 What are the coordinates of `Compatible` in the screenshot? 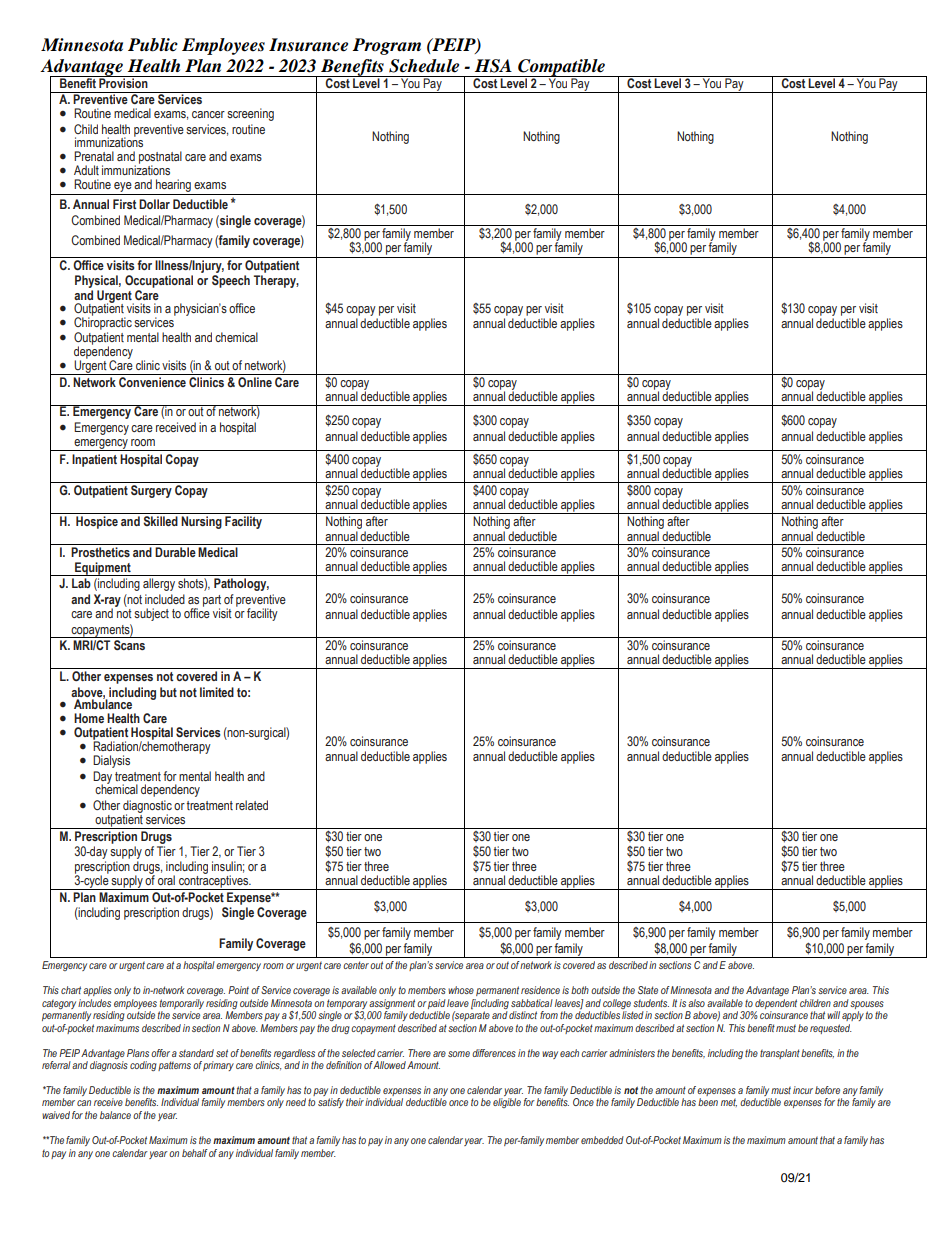 It's located at (561, 69).
